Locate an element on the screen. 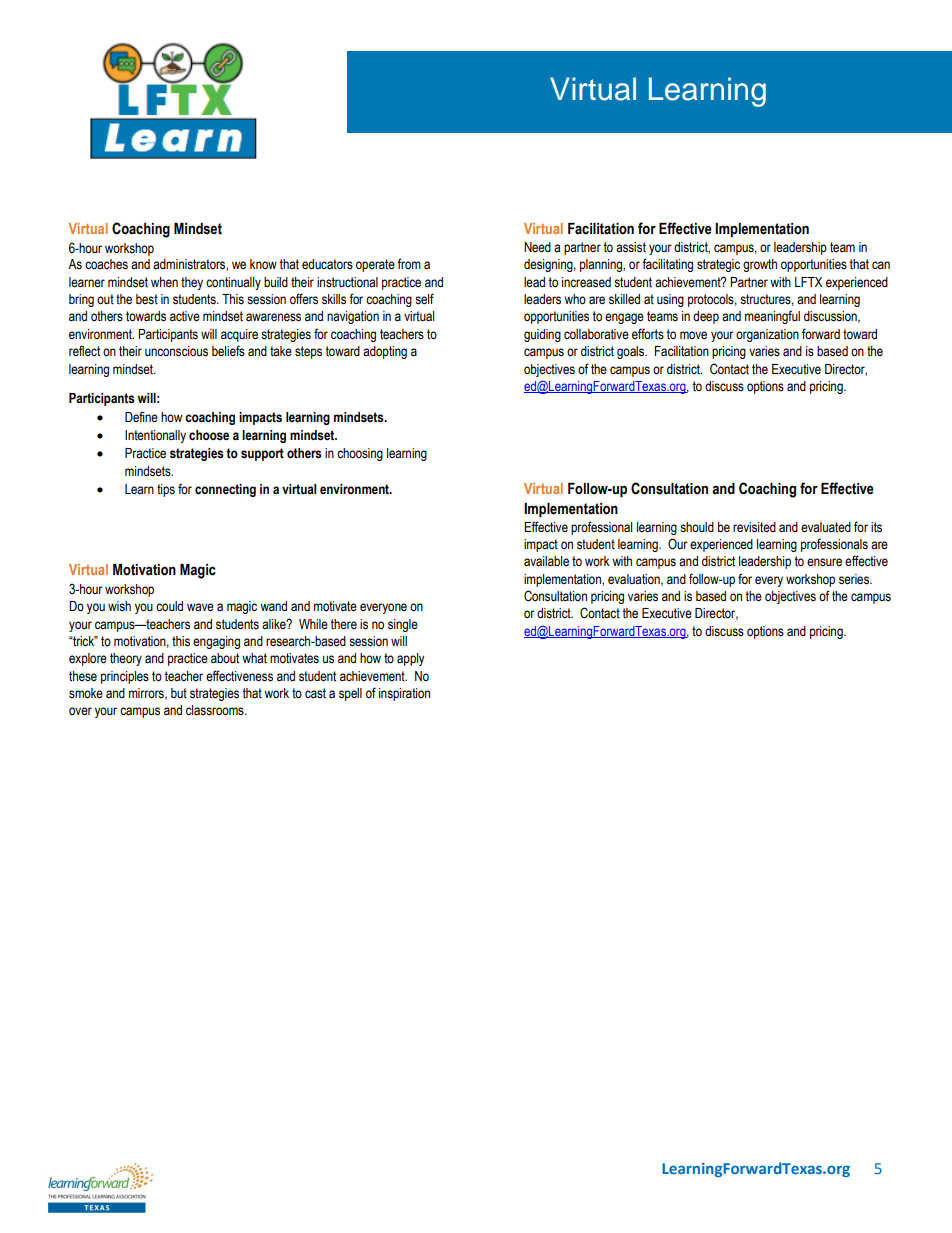 Image resolution: width=952 pixels, height=1233 pixels. from is located at coordinates (409, 263).
